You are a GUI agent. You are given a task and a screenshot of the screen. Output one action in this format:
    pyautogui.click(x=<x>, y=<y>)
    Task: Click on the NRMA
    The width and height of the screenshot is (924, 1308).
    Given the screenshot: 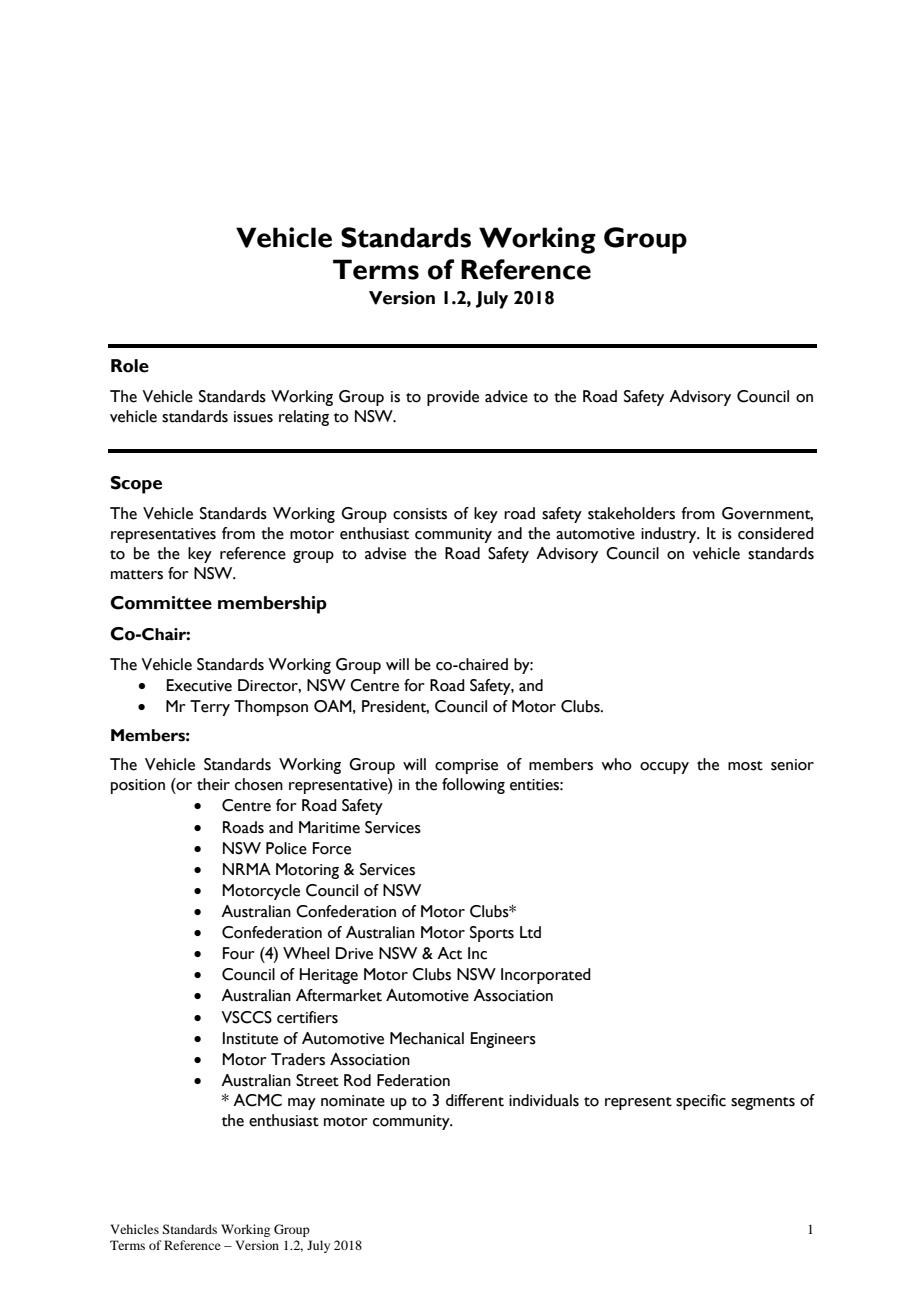 What is the action you would take?
    pyautogui.click(x=247, y=869)
